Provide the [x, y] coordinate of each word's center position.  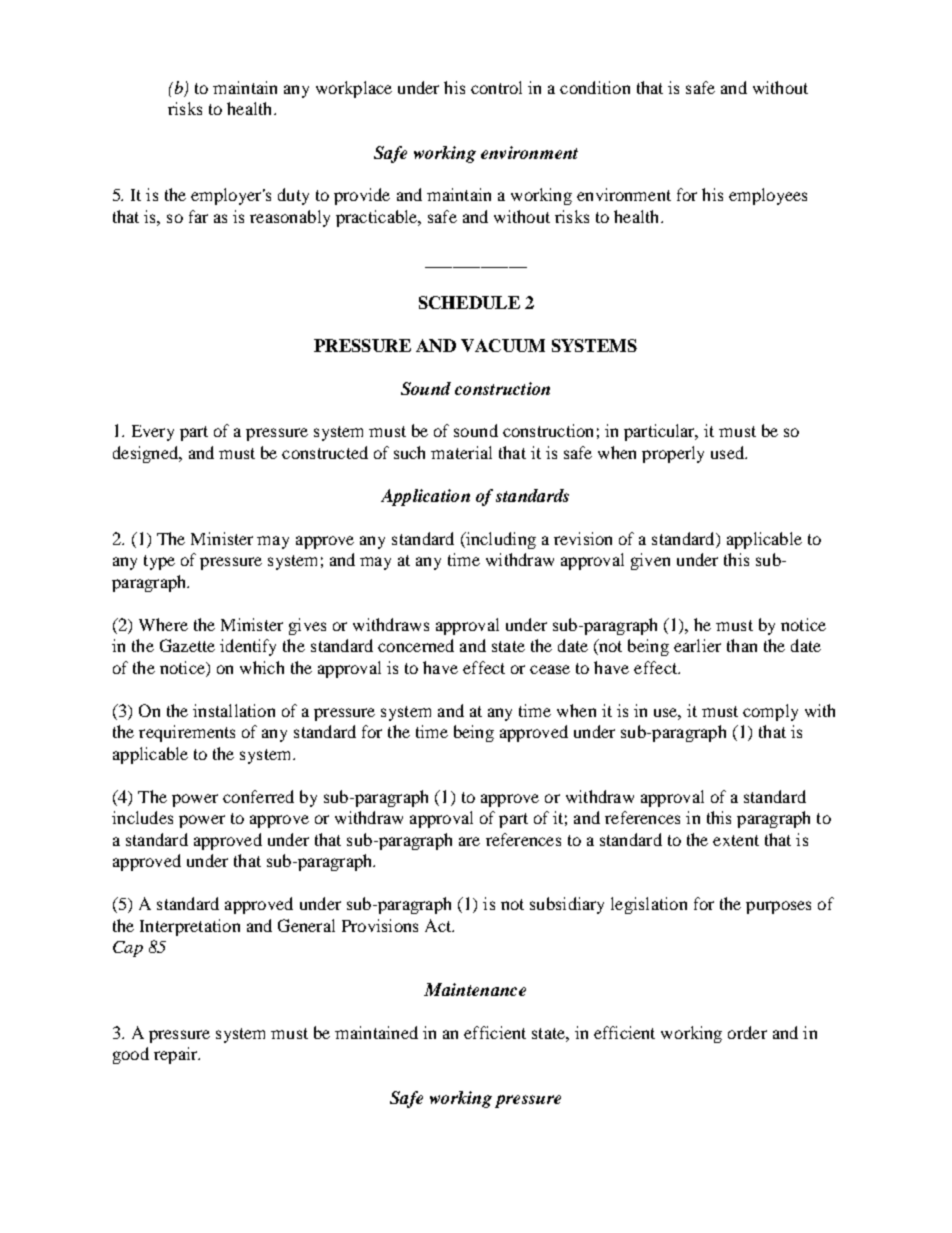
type [159, 562]
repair [177, 1055]
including [500, 540]
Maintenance [475, 989]
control [496, 87]
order [747, 1032]
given [650, 561]
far [198, 216]
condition [595, 87]
